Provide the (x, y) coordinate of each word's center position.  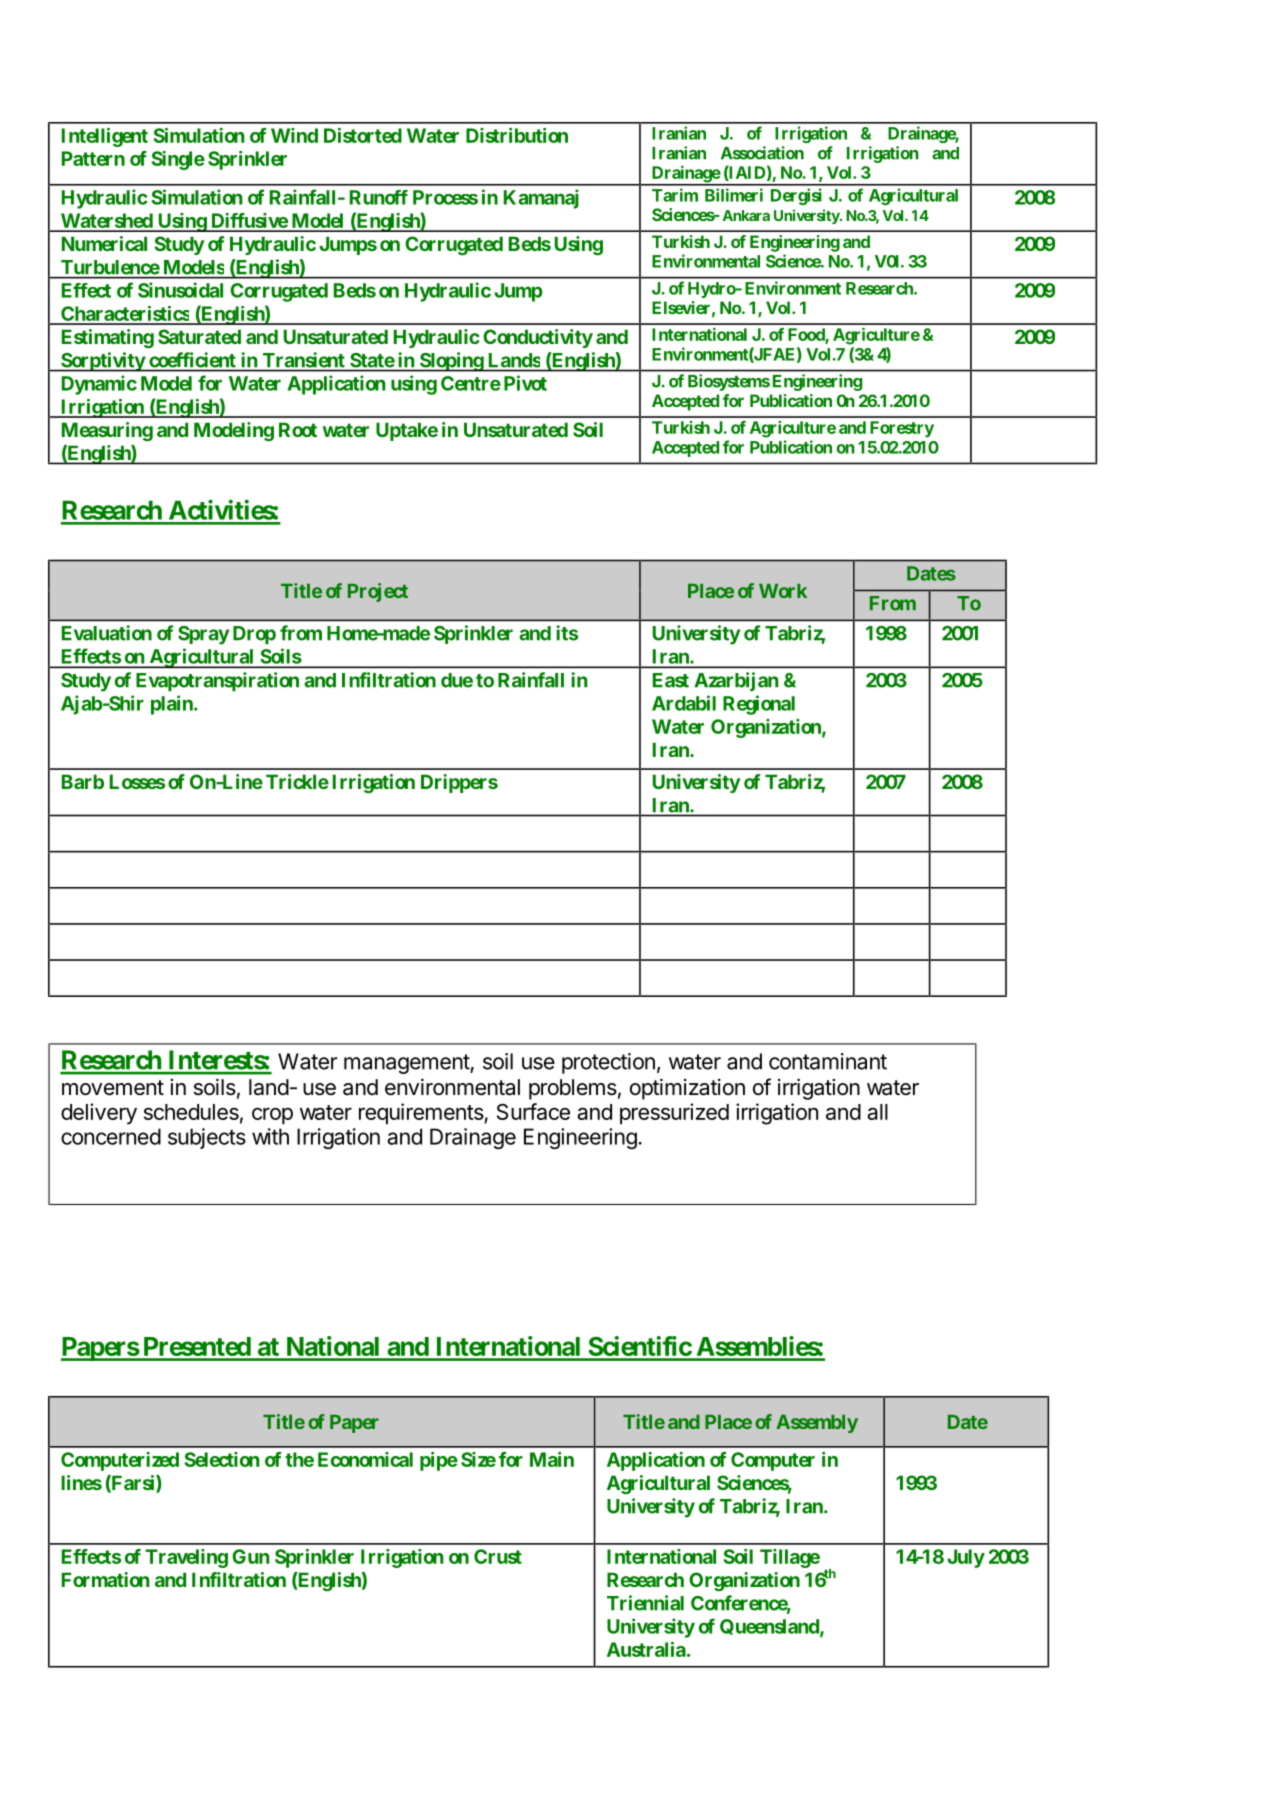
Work (783, 591)
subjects (207, 1138)
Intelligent (105, 137)
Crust (498, 1556)
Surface (533, 1111)
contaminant (828, 1061)
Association (762, 153)
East (671, 680)
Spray (203, 635)
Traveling (186, 1558)
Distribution (517, 135)
